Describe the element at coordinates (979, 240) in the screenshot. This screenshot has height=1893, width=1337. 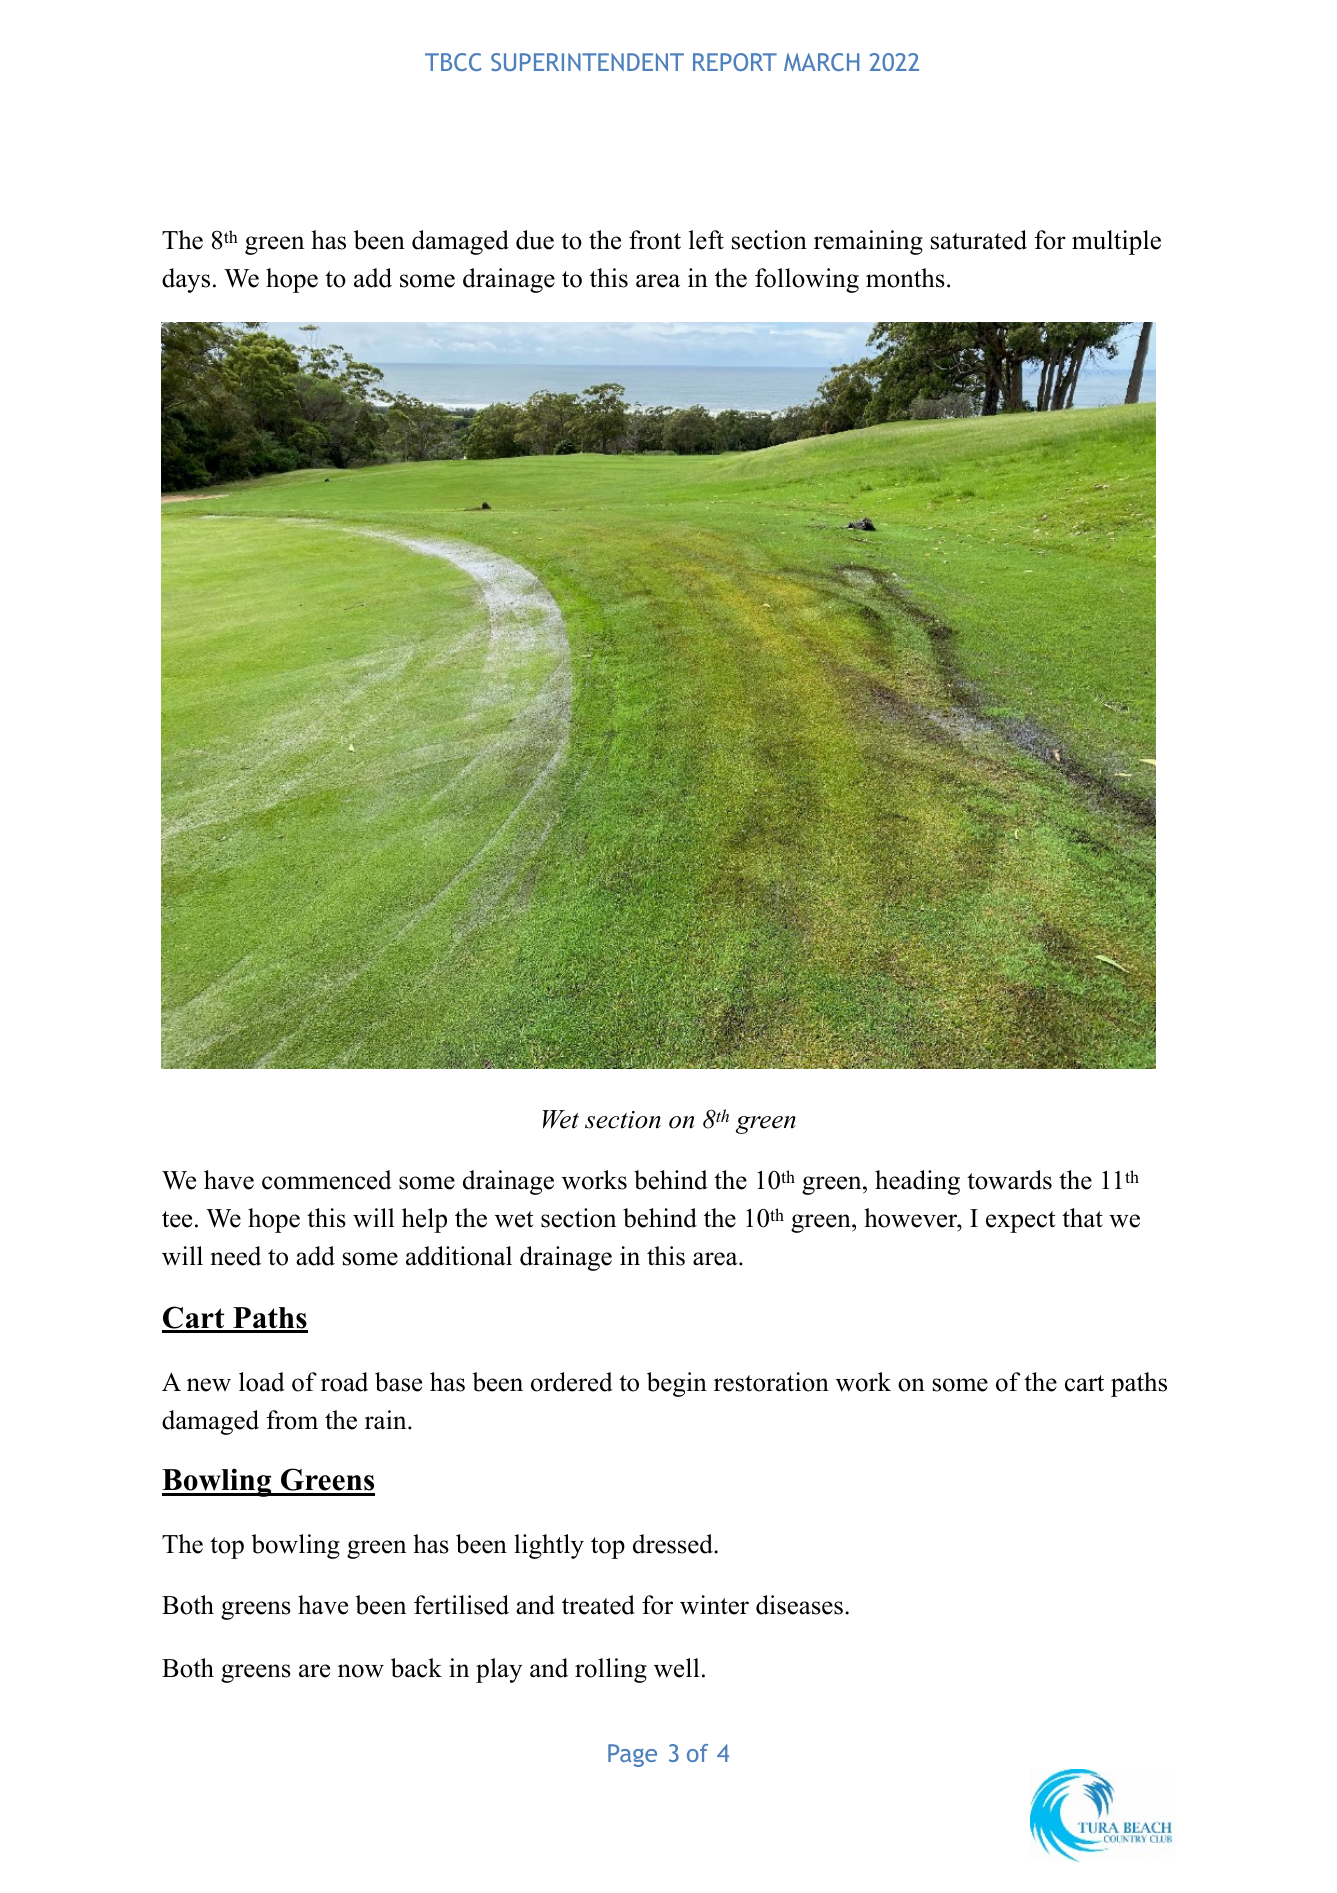
I see `saturated` at that location.
